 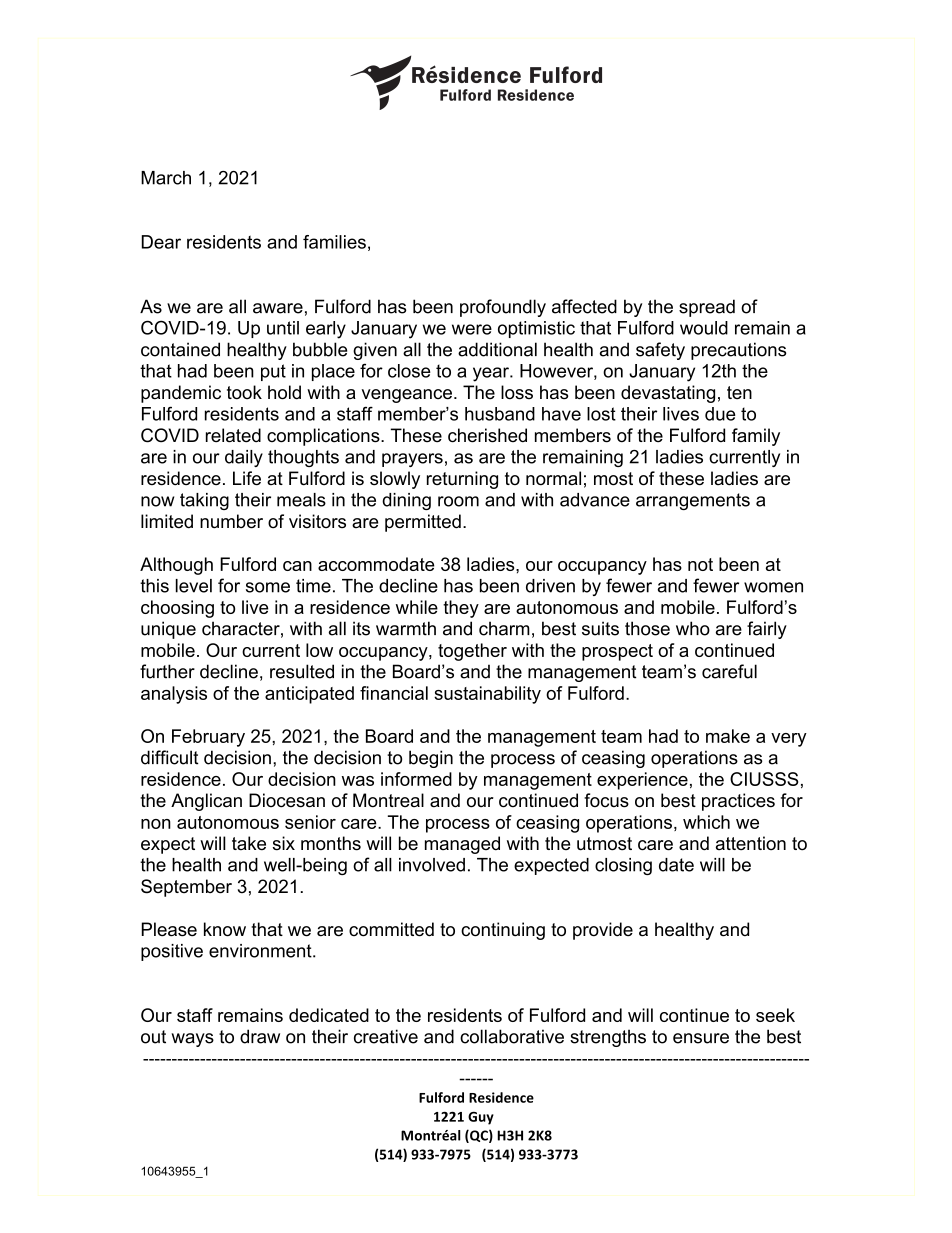 I want to click on who, so click(x=693, y=628).
